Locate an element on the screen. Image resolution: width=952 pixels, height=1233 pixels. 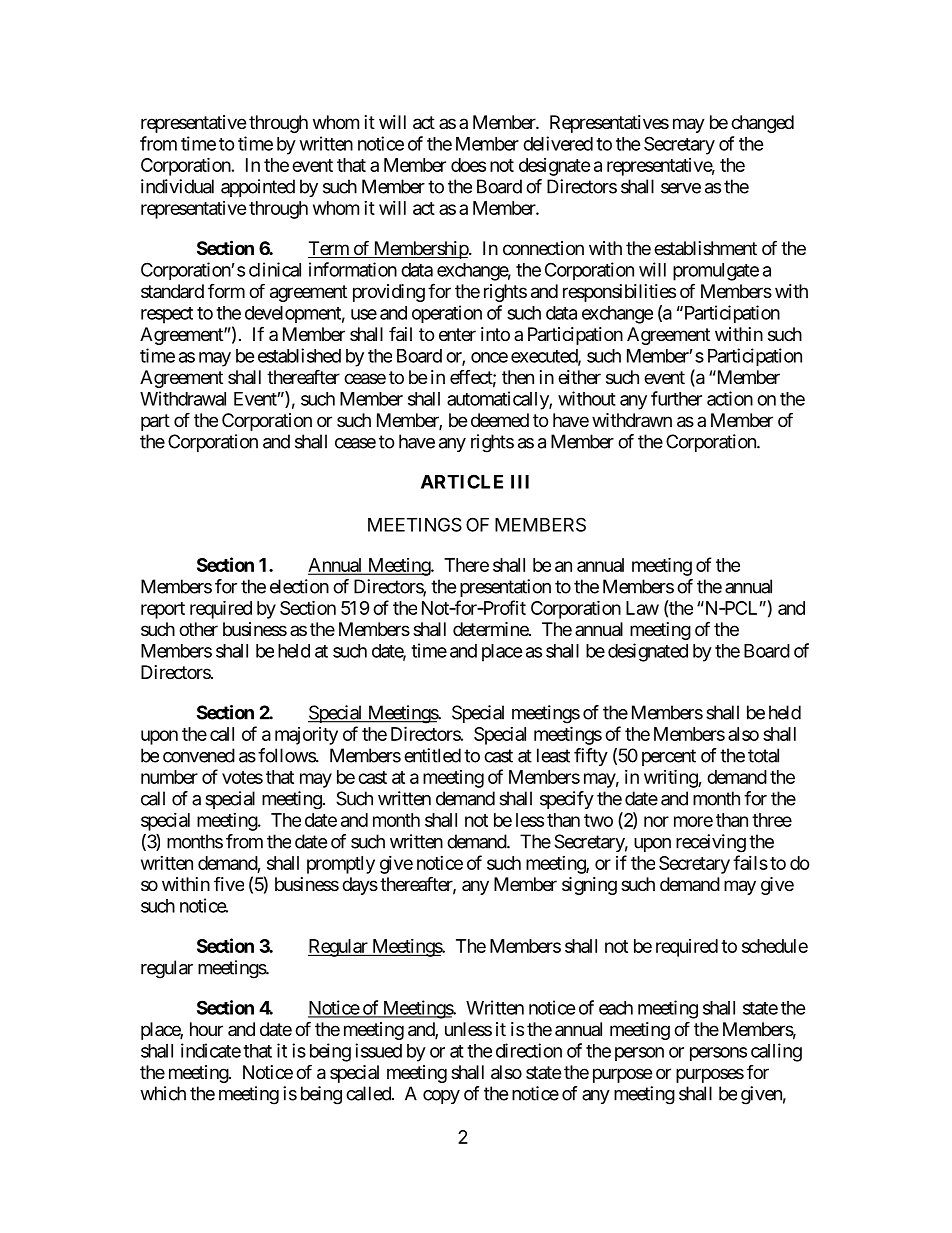
established is located at coordinates (299, 355).
